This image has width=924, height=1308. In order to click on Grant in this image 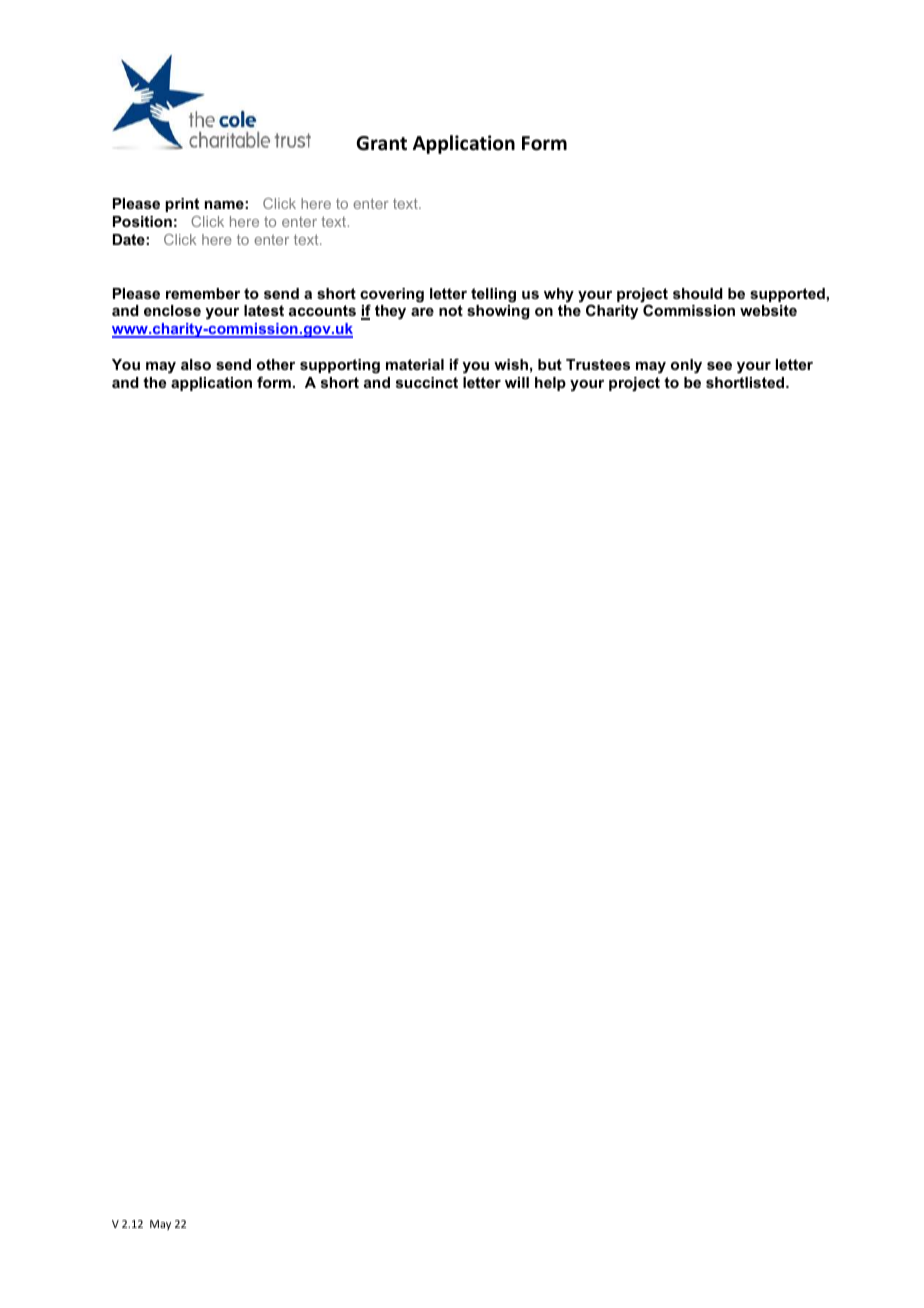, I will do `click(381, 143)`.
